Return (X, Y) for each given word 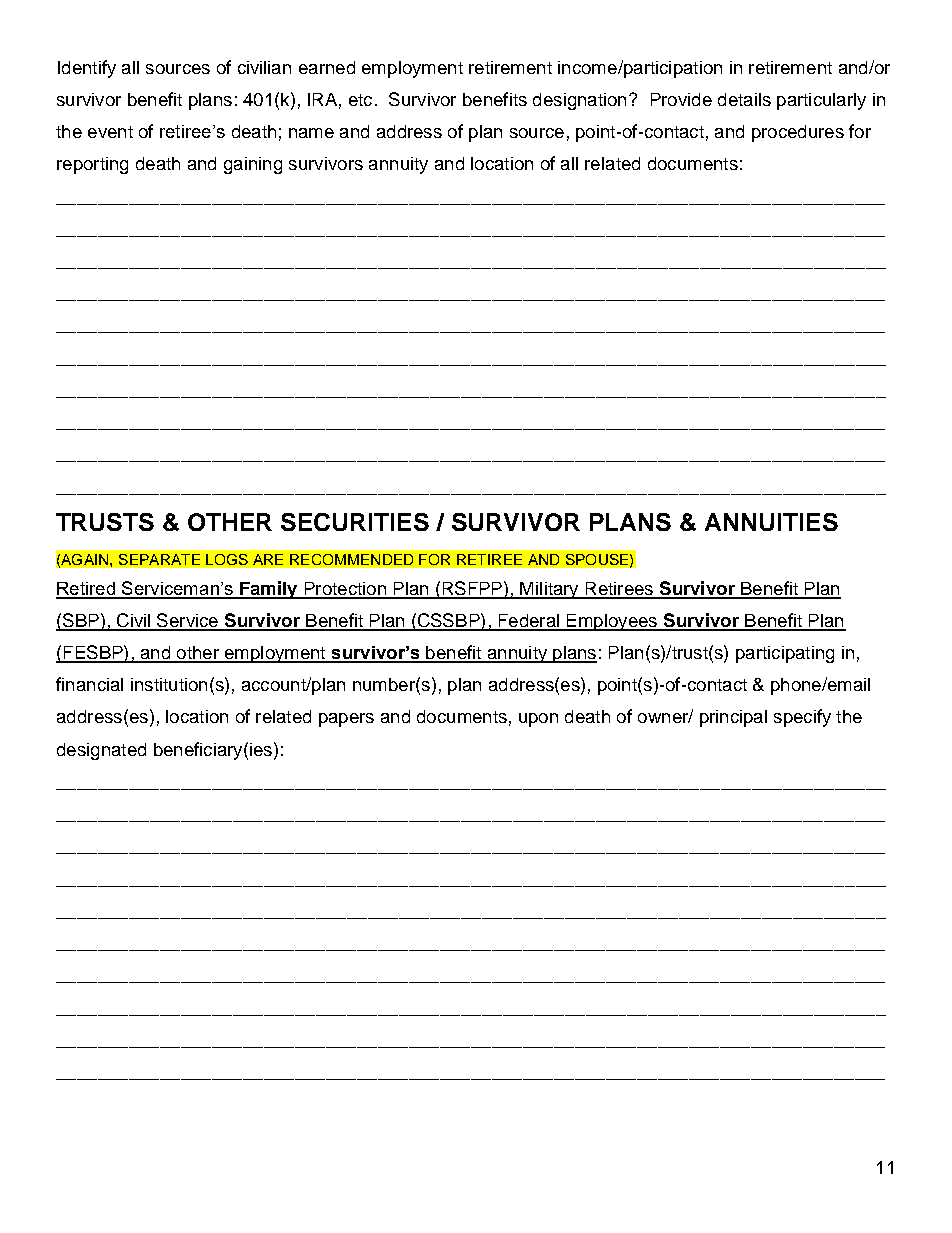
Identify (87, 69)
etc (360, 100)
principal (733, 718)
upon (538, 720)
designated (101, 751)
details (744, 99)
